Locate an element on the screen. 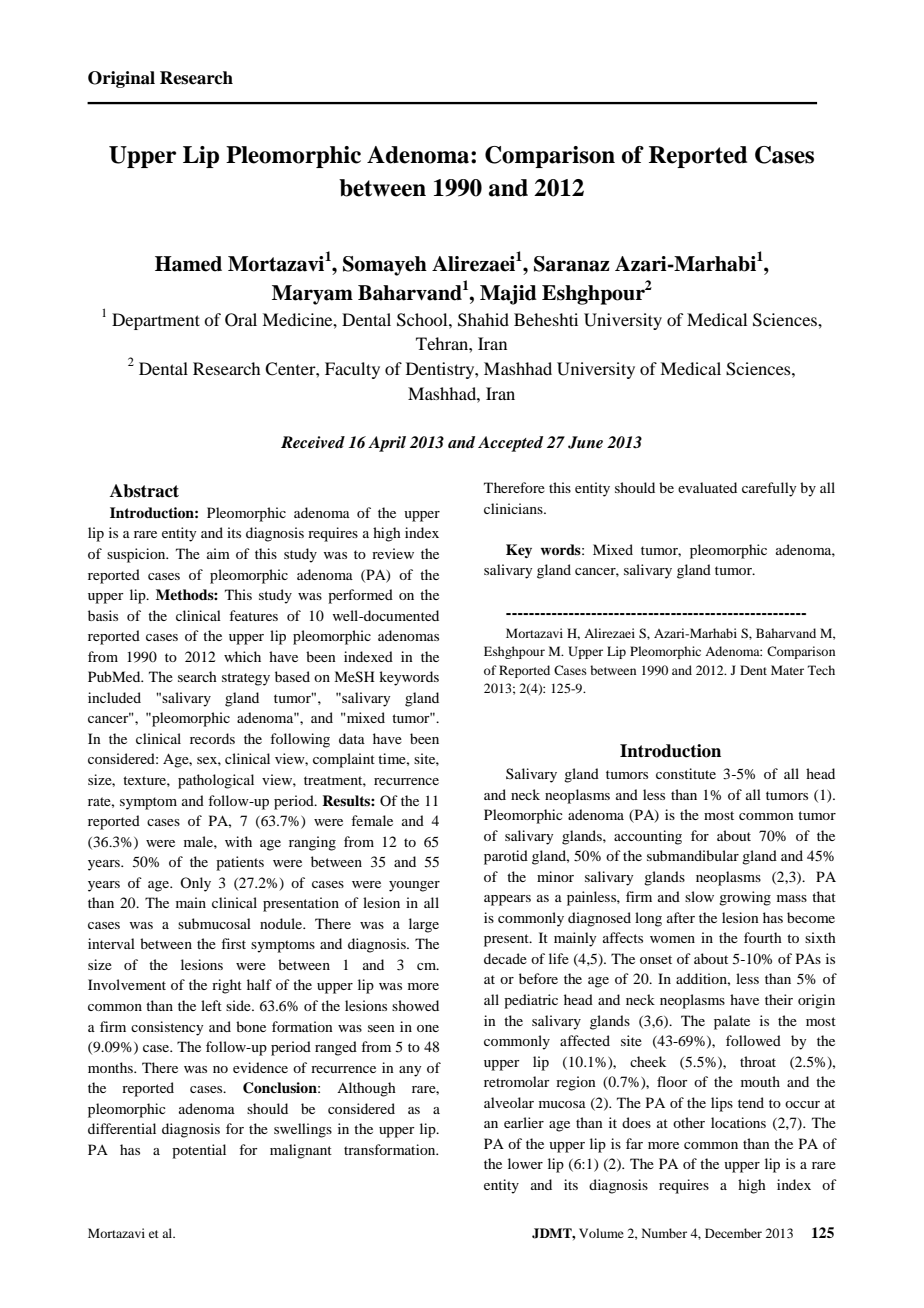  Mater is located at coordinates (787, 670).
